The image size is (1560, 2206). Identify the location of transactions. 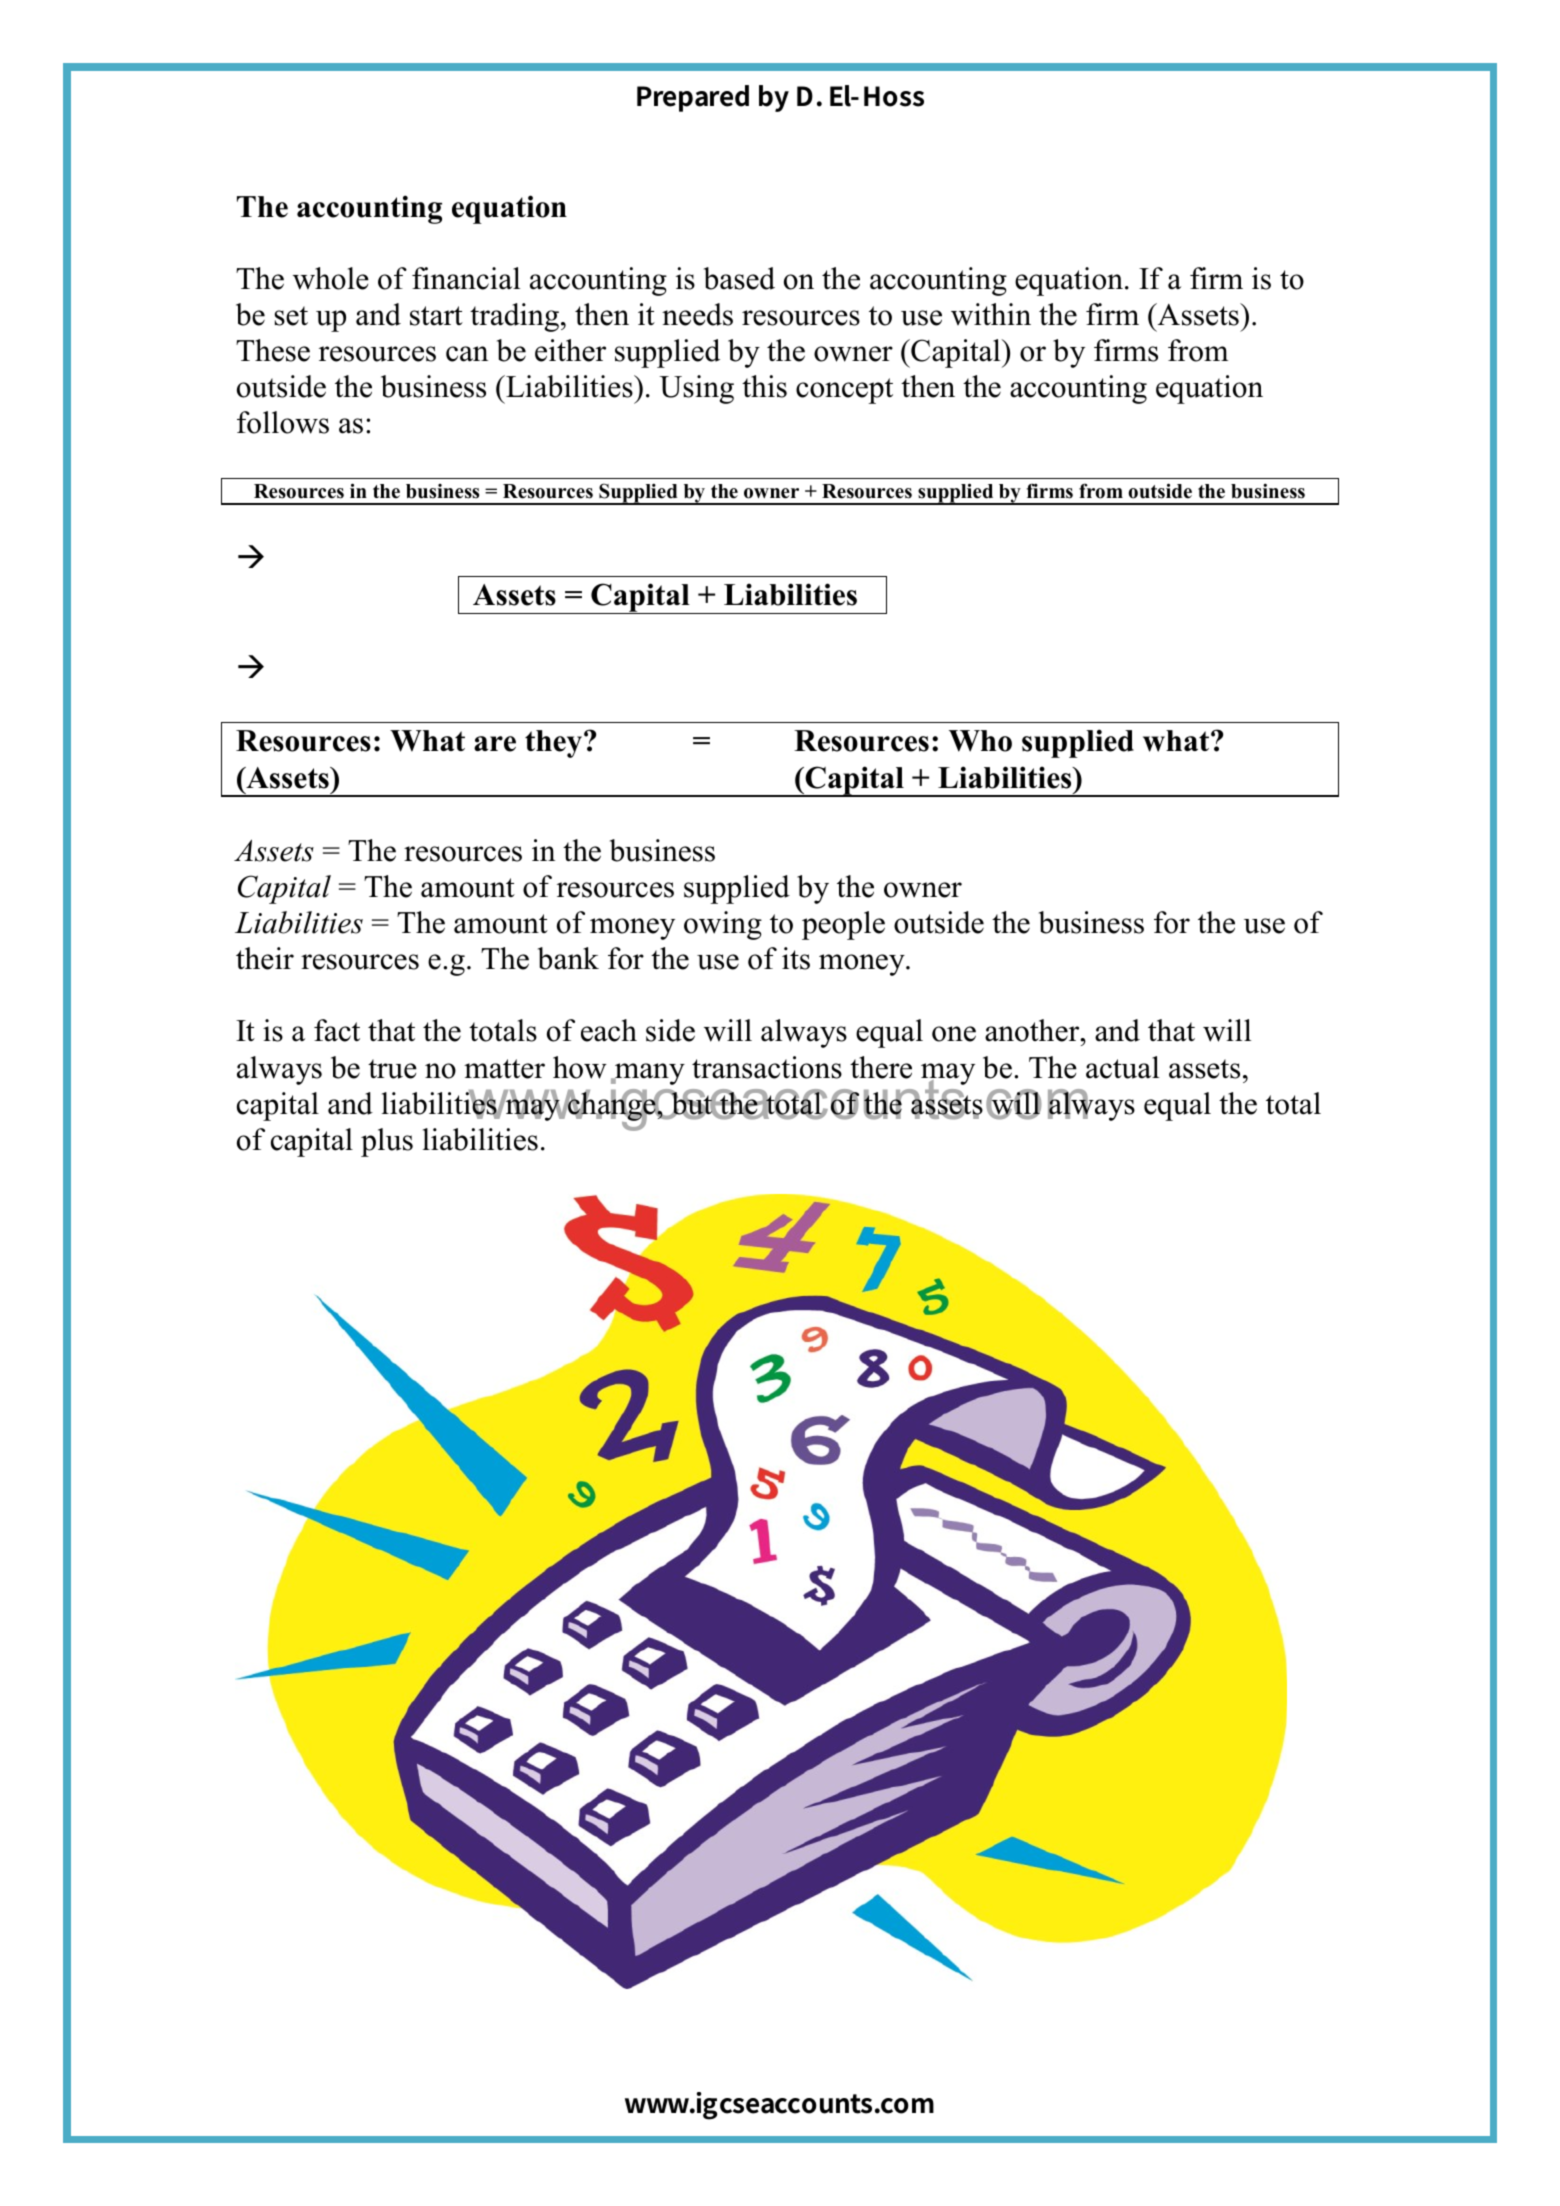
(767, 1067).
